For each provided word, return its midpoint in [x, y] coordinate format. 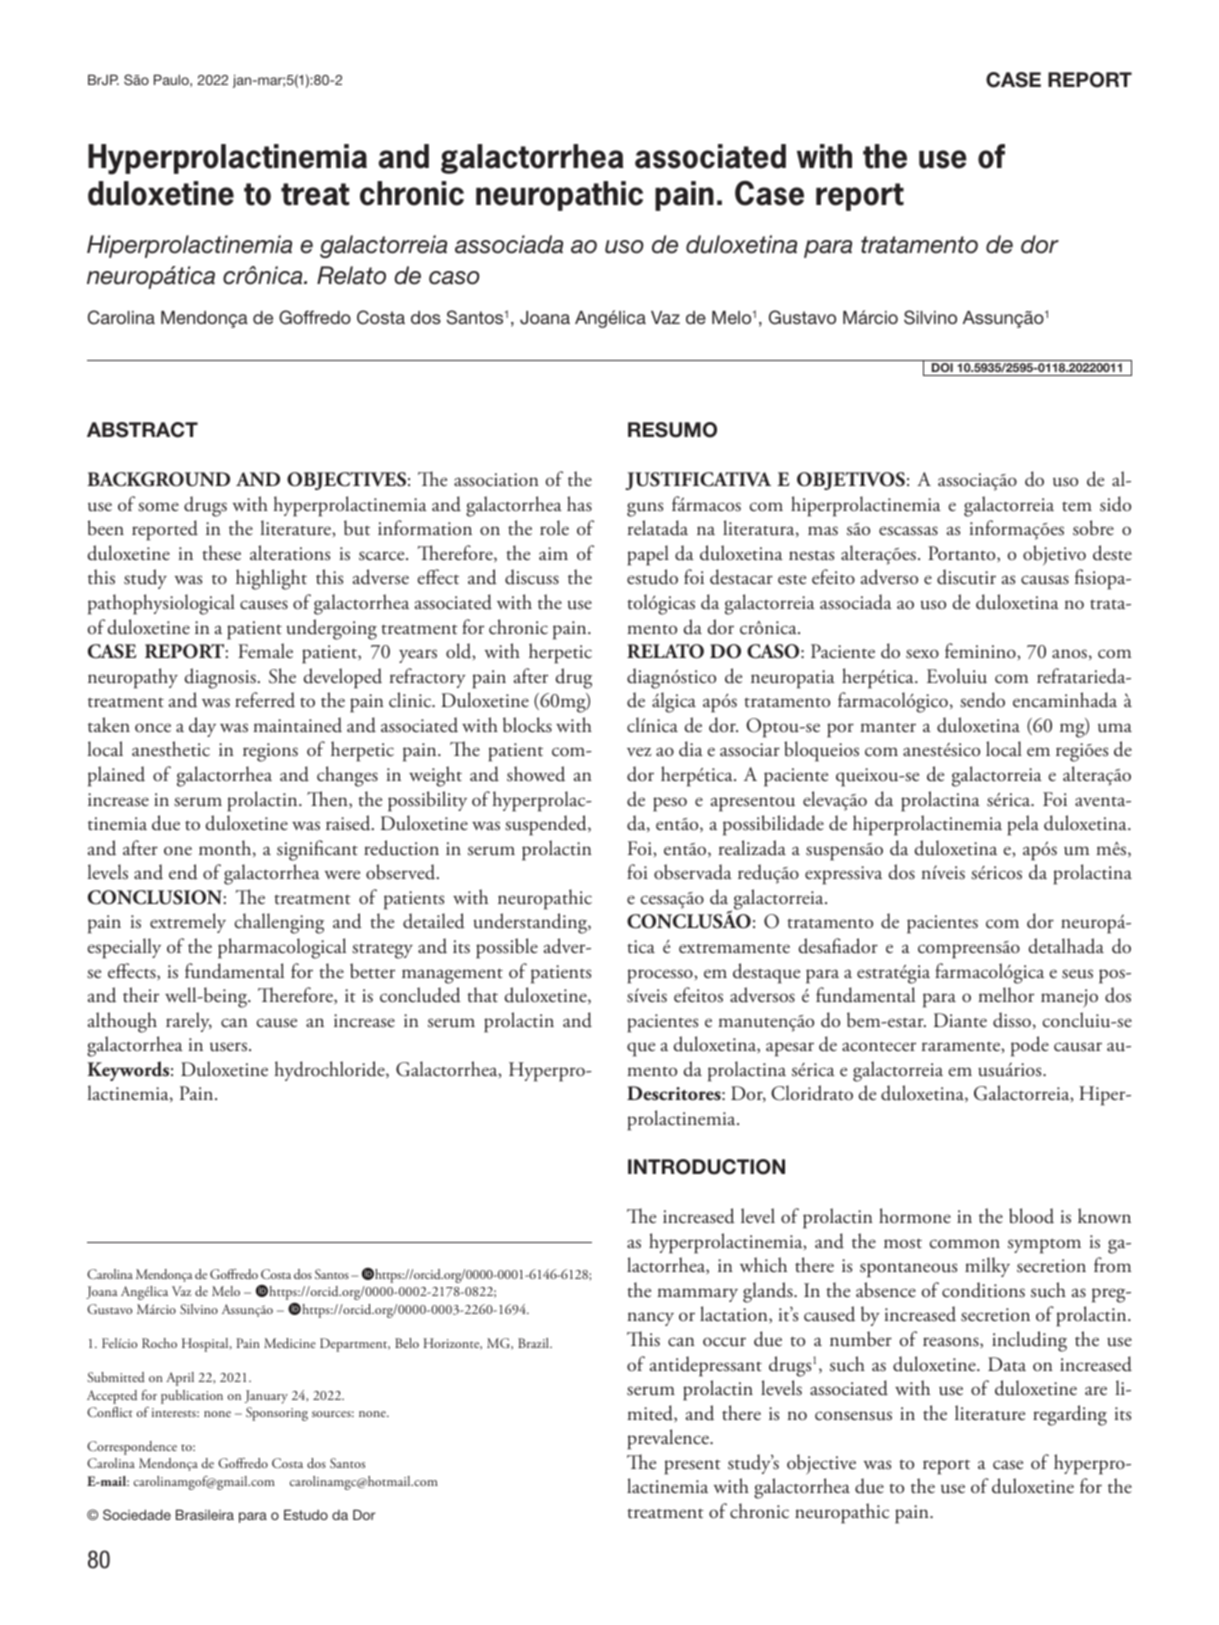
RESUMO [672, 430]
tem [1077, 506]
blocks [527, 725]
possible [507, 948]
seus [1077, 974]
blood [1031, 1216]
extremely [188, 923]
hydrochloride [330, 1071]
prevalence [669, 1439]
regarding [1070, 1415]
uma [1115, 728]
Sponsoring [277, 1414]
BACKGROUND [158, 479]
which [763, 1265]
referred [265, 700]
